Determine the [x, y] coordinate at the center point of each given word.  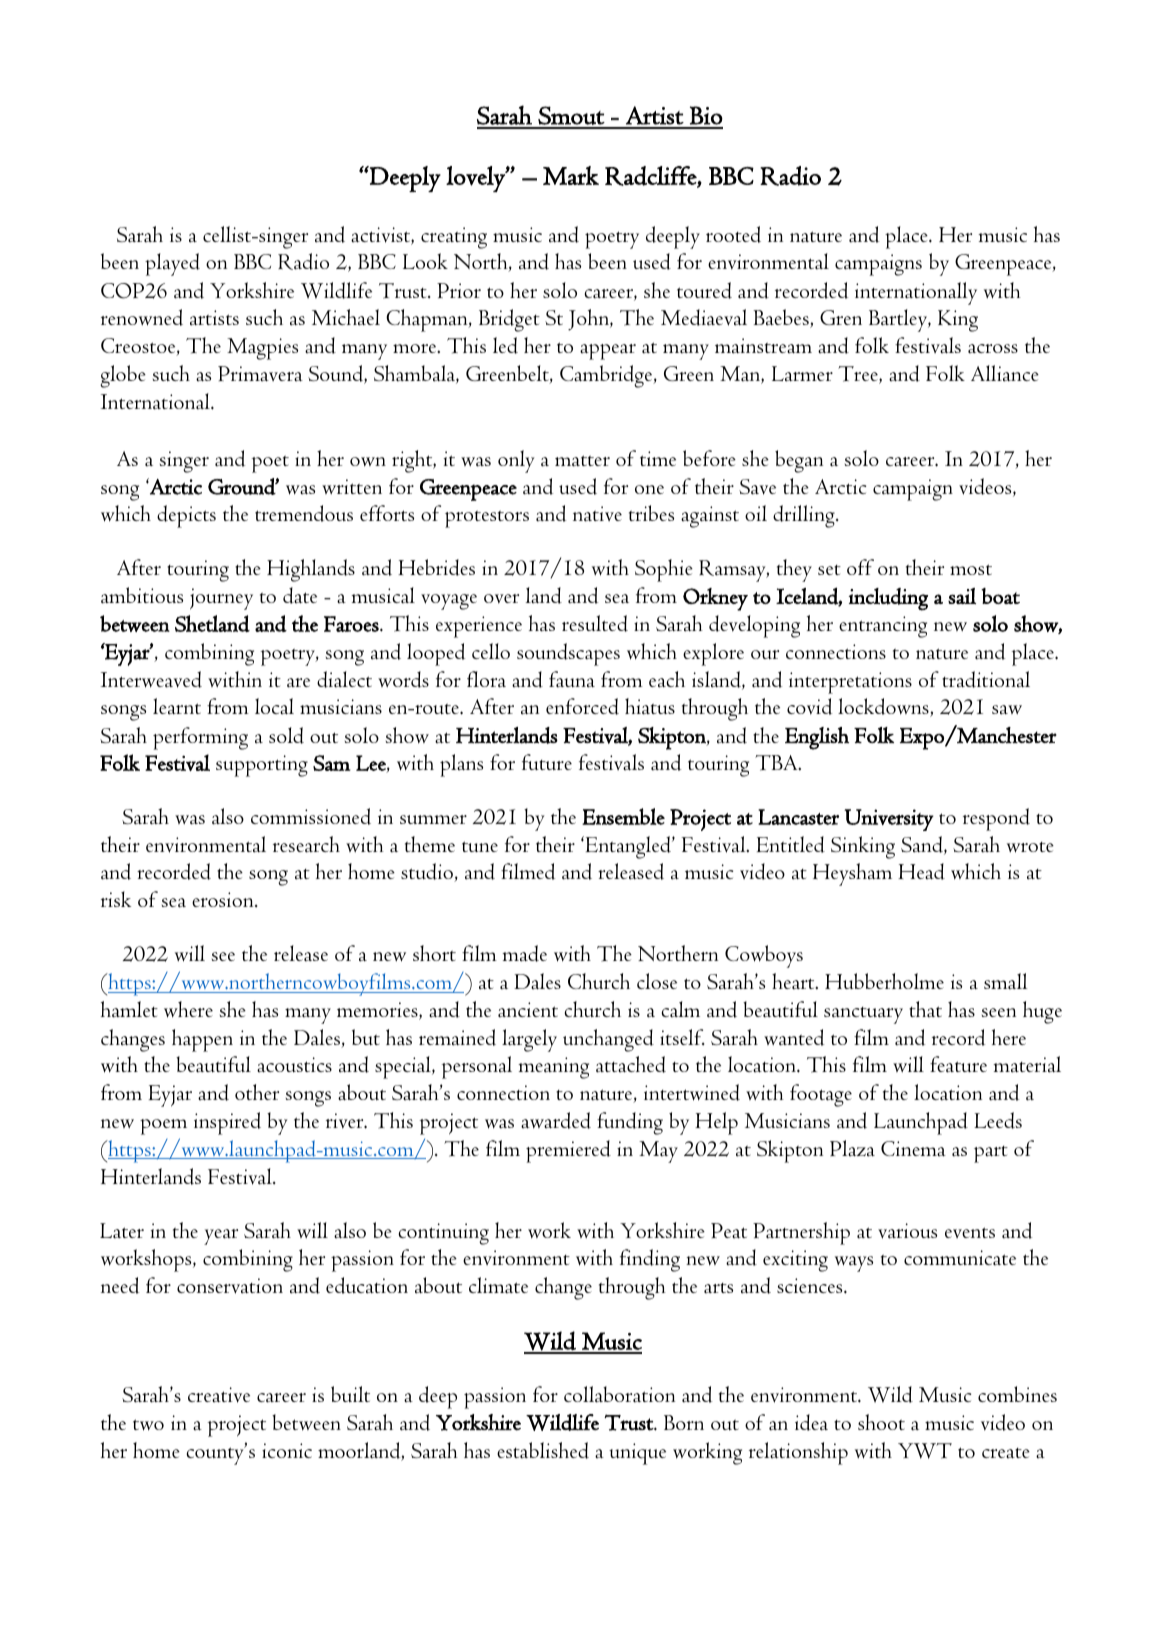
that [925, 1009]
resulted [595, 623]
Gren [841, 317]
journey [221, 599]
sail [962, 596]
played [172, 264]
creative [219, 1395]
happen [202, 1040]
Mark [571, 175]
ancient [528, 1009]
